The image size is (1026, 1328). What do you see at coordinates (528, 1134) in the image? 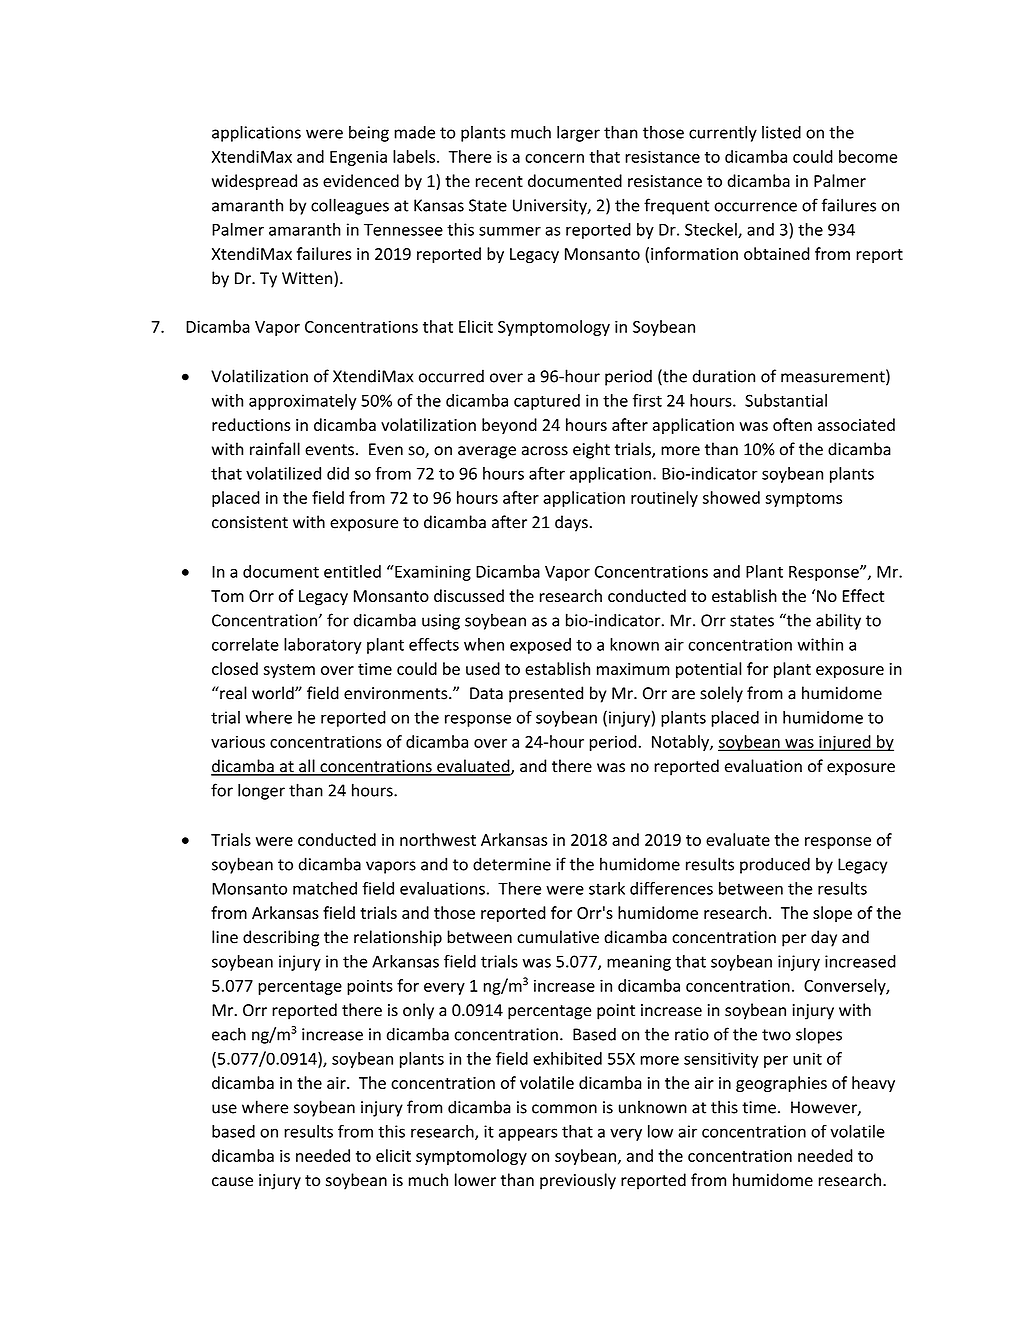
I see `appears` at bounding box center [528, 1134].
